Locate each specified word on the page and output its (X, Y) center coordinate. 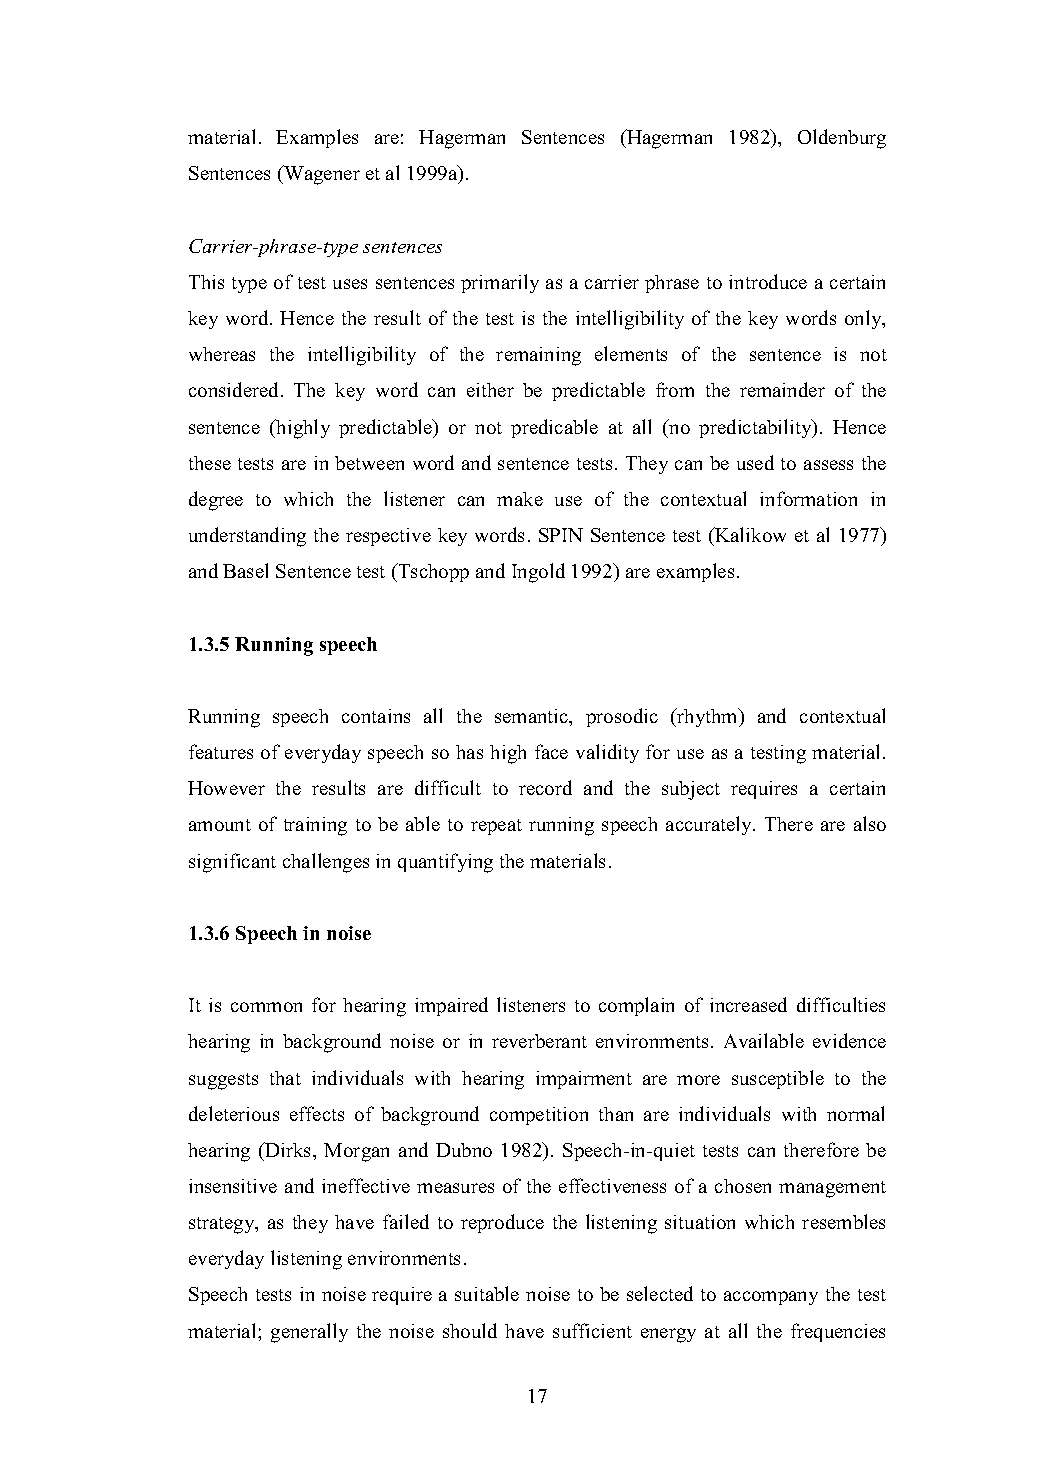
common (266, 1007)
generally (309, 1333)
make (520, 499)
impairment (584, 1080)
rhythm (707, 717)
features (221, 751)
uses (350, 284)
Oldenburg (842, 139)
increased (748, 1004)
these (210, 463)
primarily (500, 283)
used (755, 462)
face (551, 751)
